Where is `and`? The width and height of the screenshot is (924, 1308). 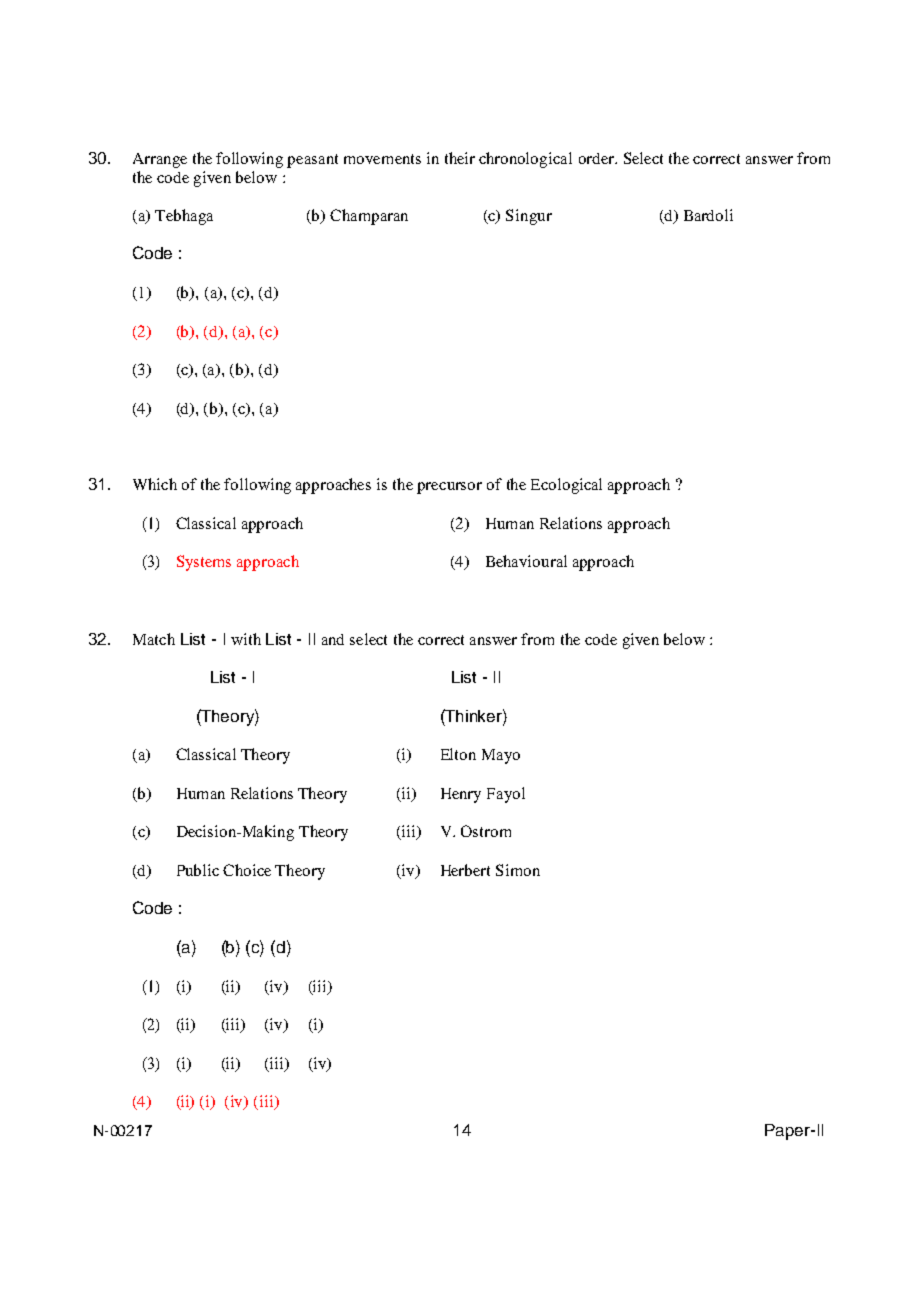
and is located at coordinates (333, 639).
